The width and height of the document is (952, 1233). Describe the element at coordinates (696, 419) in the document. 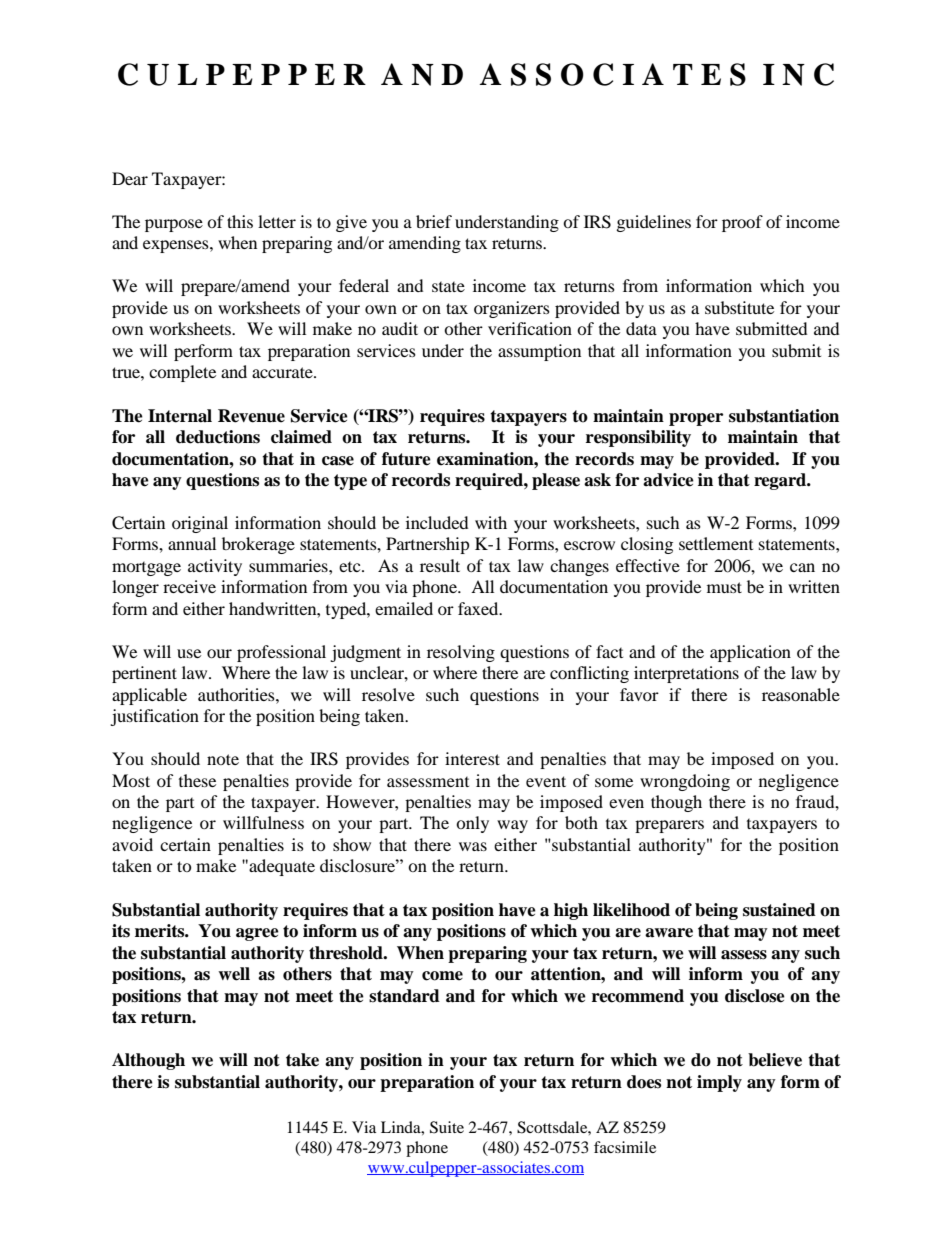

I see `proper` at that location.
